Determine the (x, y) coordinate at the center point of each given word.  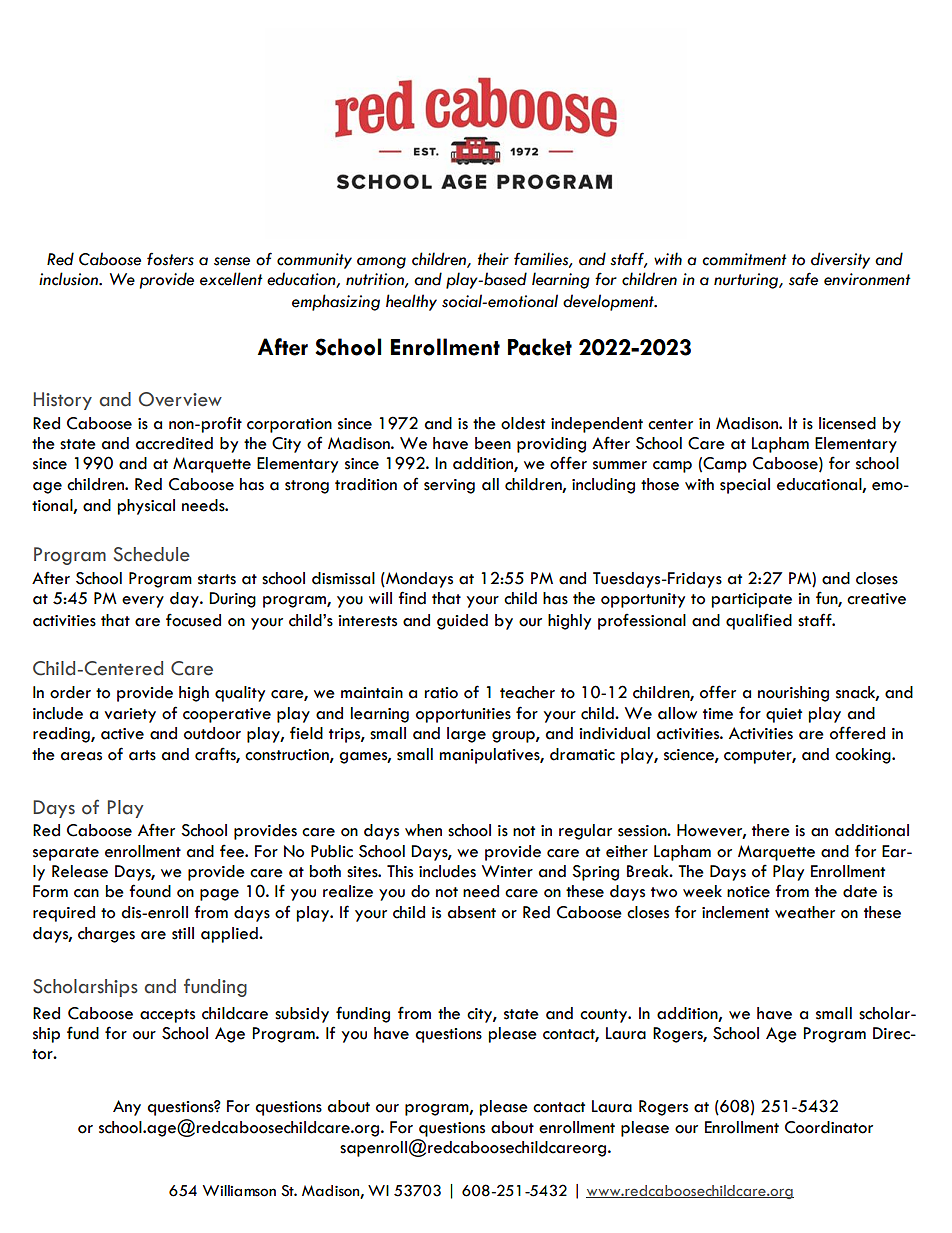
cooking (864, 756)
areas (81, 756)
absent (472, 912)
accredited (174, 443)
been (493, 443)
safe (803, 279)
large (466, 735)
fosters (170, 259)
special (745, 486)
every (143, 602)
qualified (759, 621)
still (183, 933)
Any (127, 1108)
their (493, 259)
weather (805, 912)
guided (462, 622)
